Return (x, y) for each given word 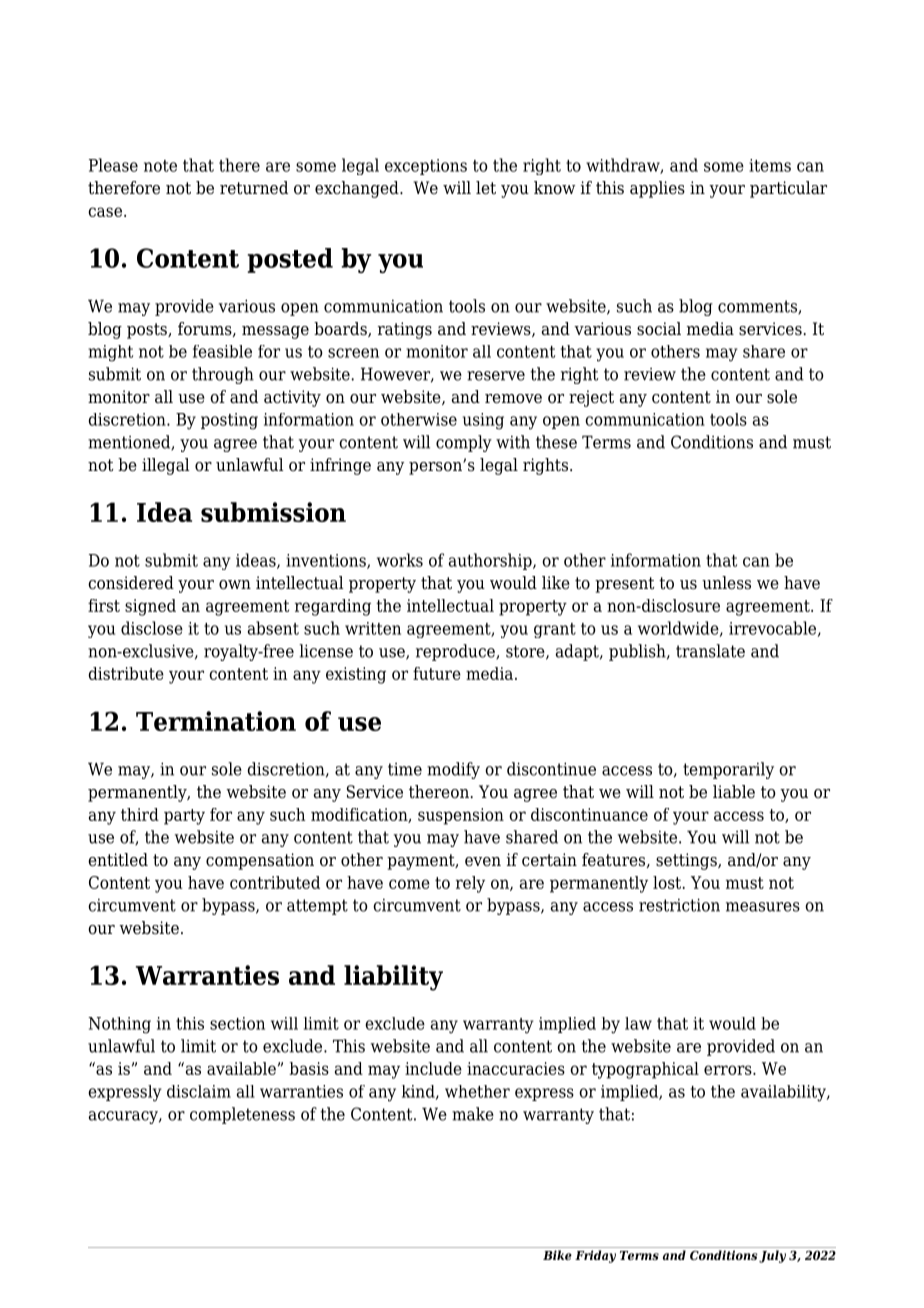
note (160, 166)
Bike (557, 1255)
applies (657, 189)
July (772, 1256)
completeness (242, 1115)
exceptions (426, 167)
